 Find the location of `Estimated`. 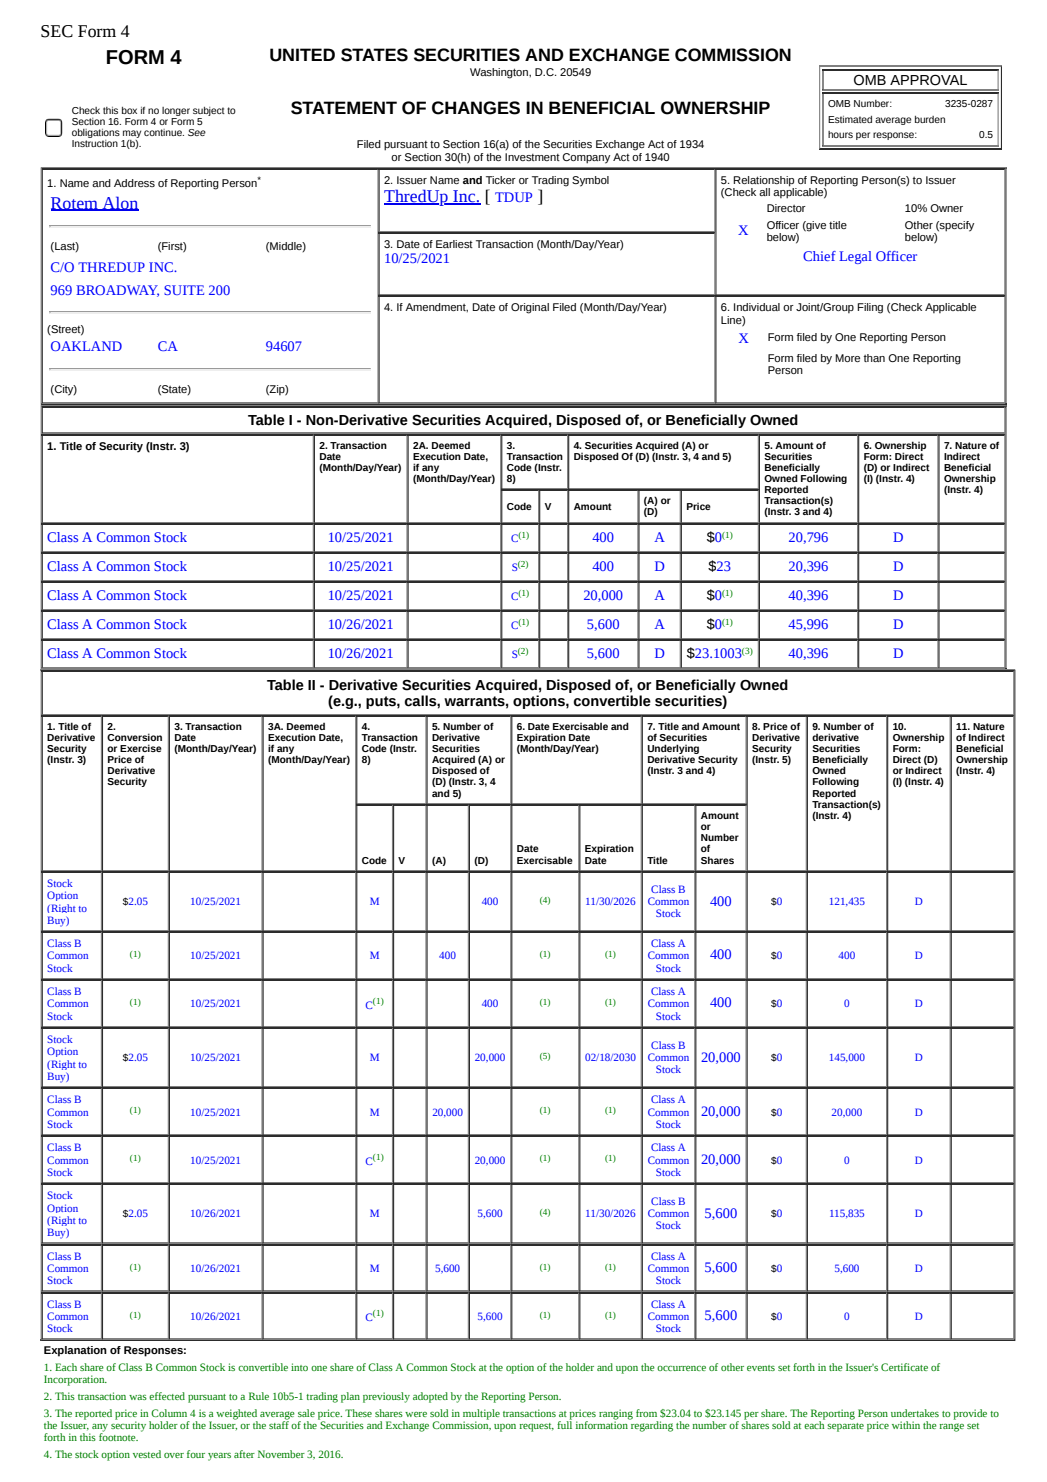

Estimated is located at coordinates (850, 119).
